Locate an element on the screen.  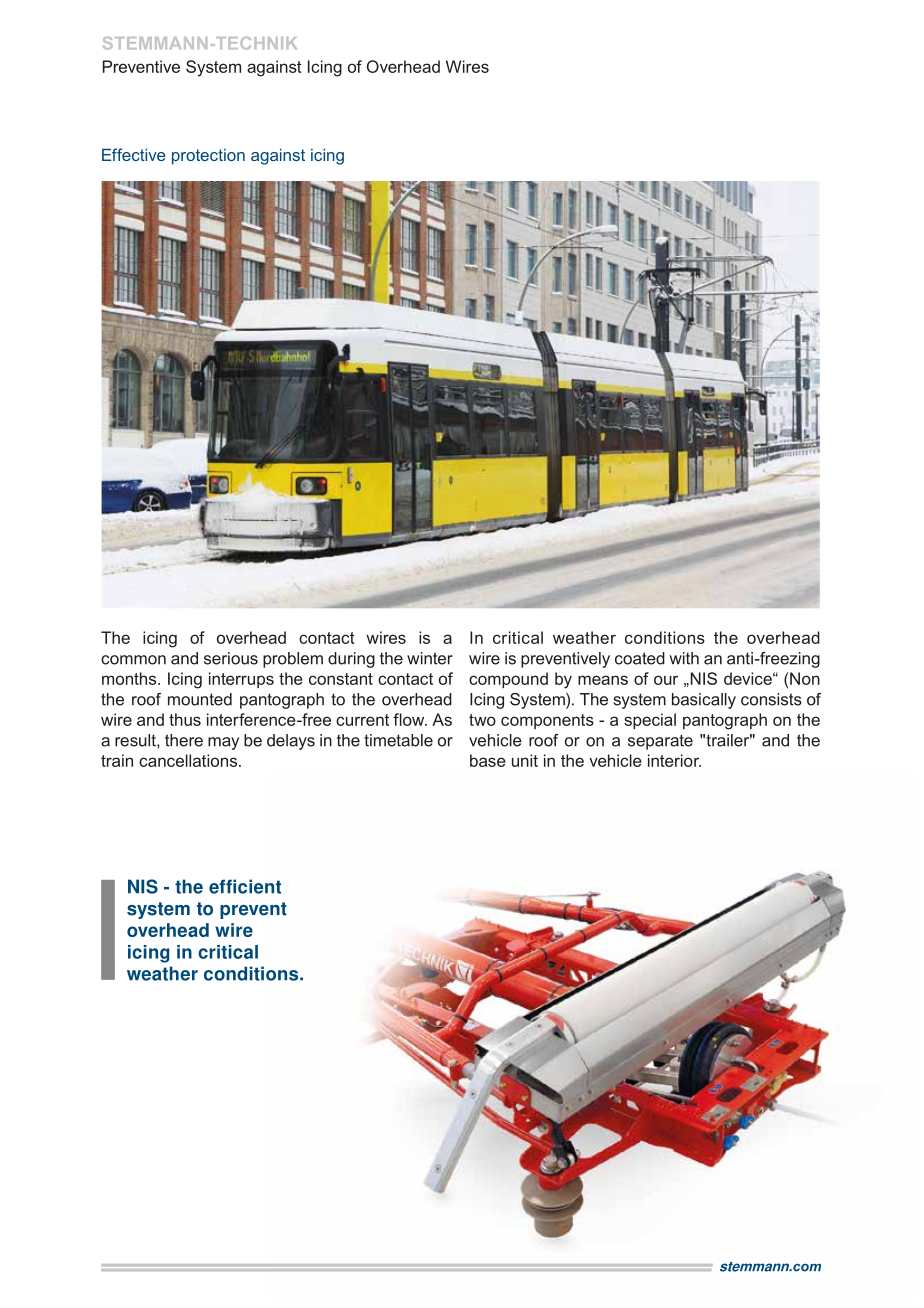
coated is located at coordinates (640, 658).
